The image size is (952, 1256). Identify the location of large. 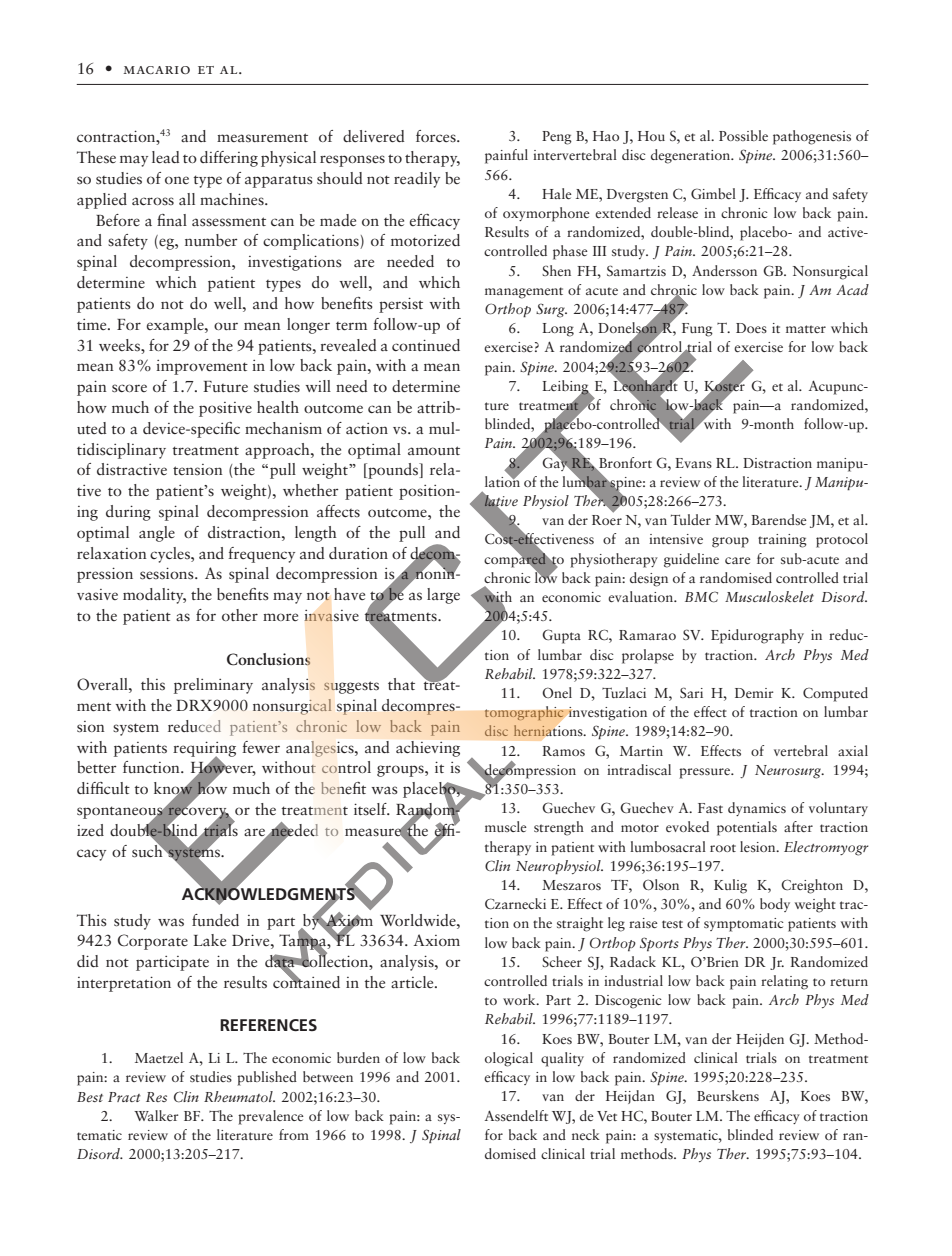
(443, 596).
